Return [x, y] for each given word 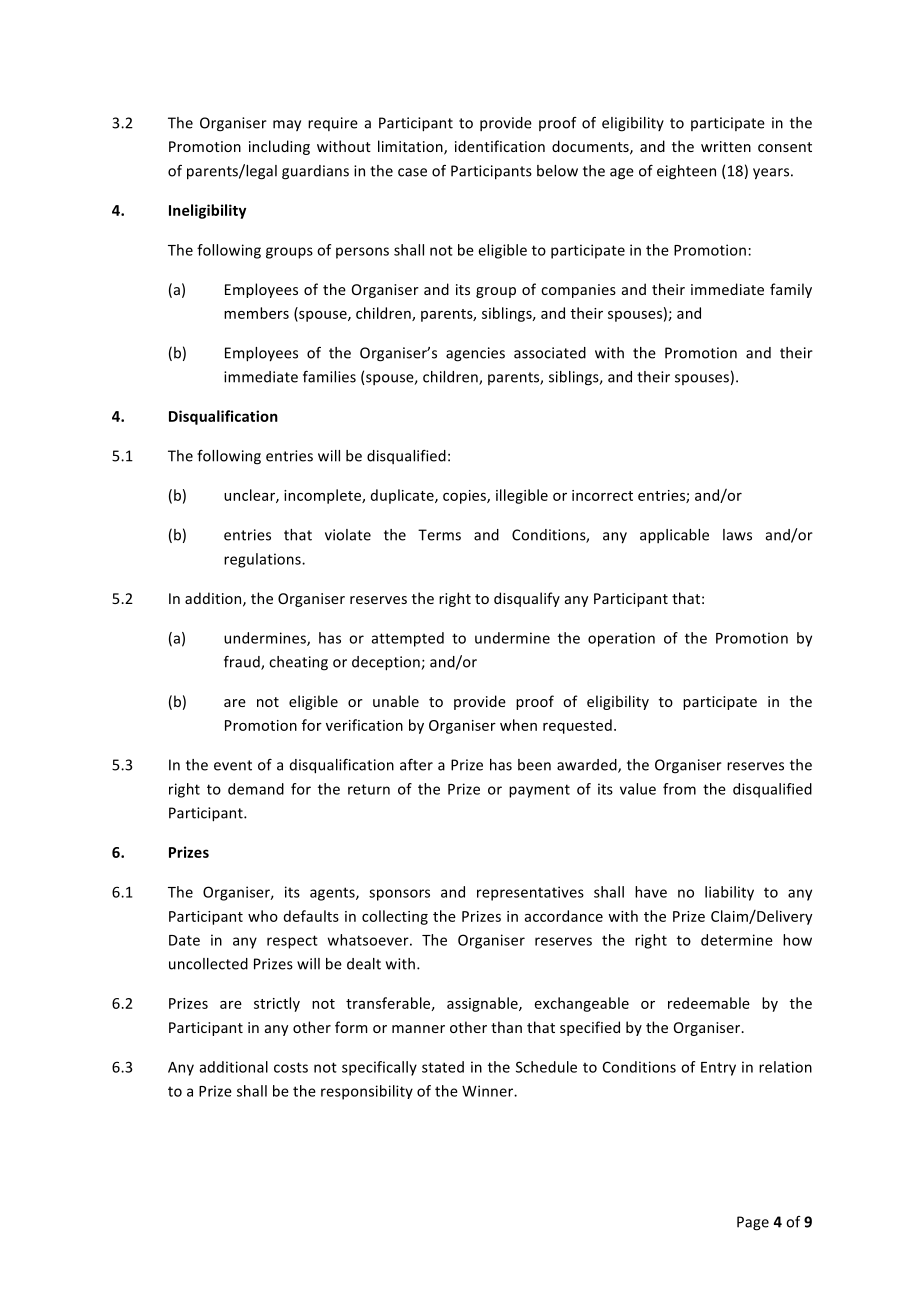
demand [256, 789]
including [279, 147]
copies [465, 497]
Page [753, 1223]
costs [291, 1067]
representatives [530, 893]
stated [443, 1067]
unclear [250, 496]
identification [500, 146]
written [726, 146]
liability [729, 893]
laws [737, 535]
